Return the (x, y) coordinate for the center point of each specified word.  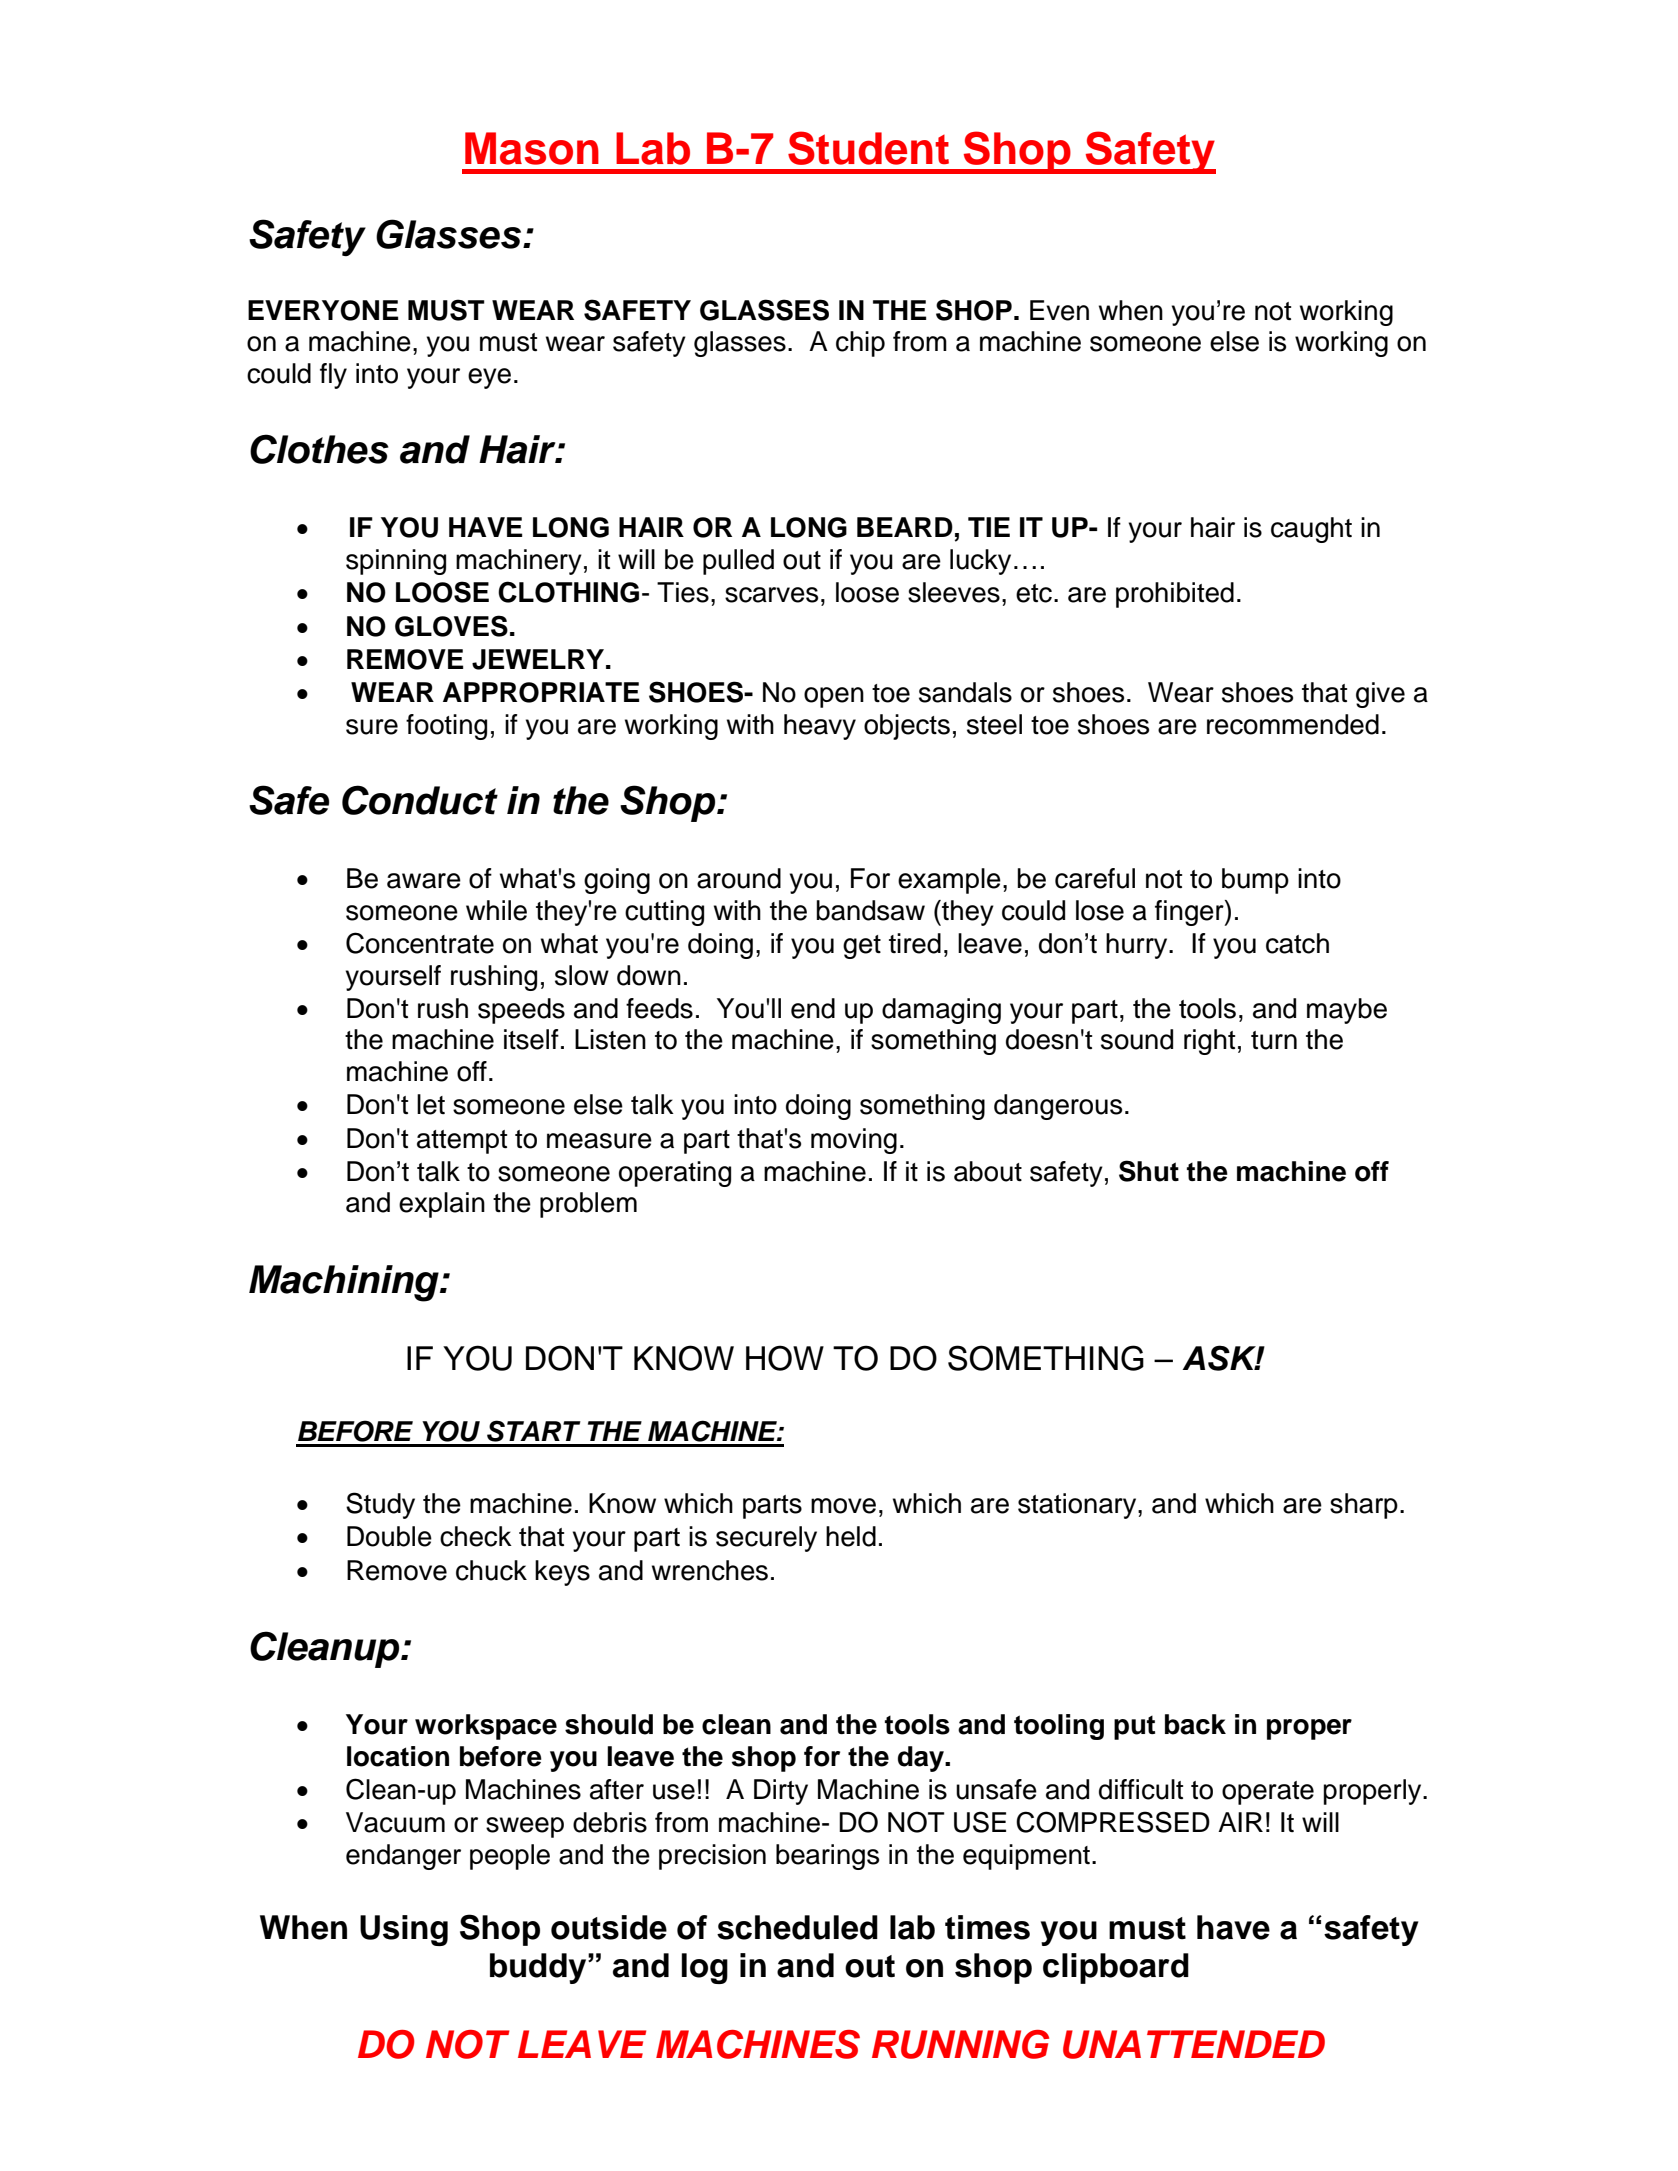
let (431, 1104)
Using (404, 1930)
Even (1059, 310)
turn (1274, 1040)
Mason (532, 148)
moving (854, 1141)
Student (868, 148)
